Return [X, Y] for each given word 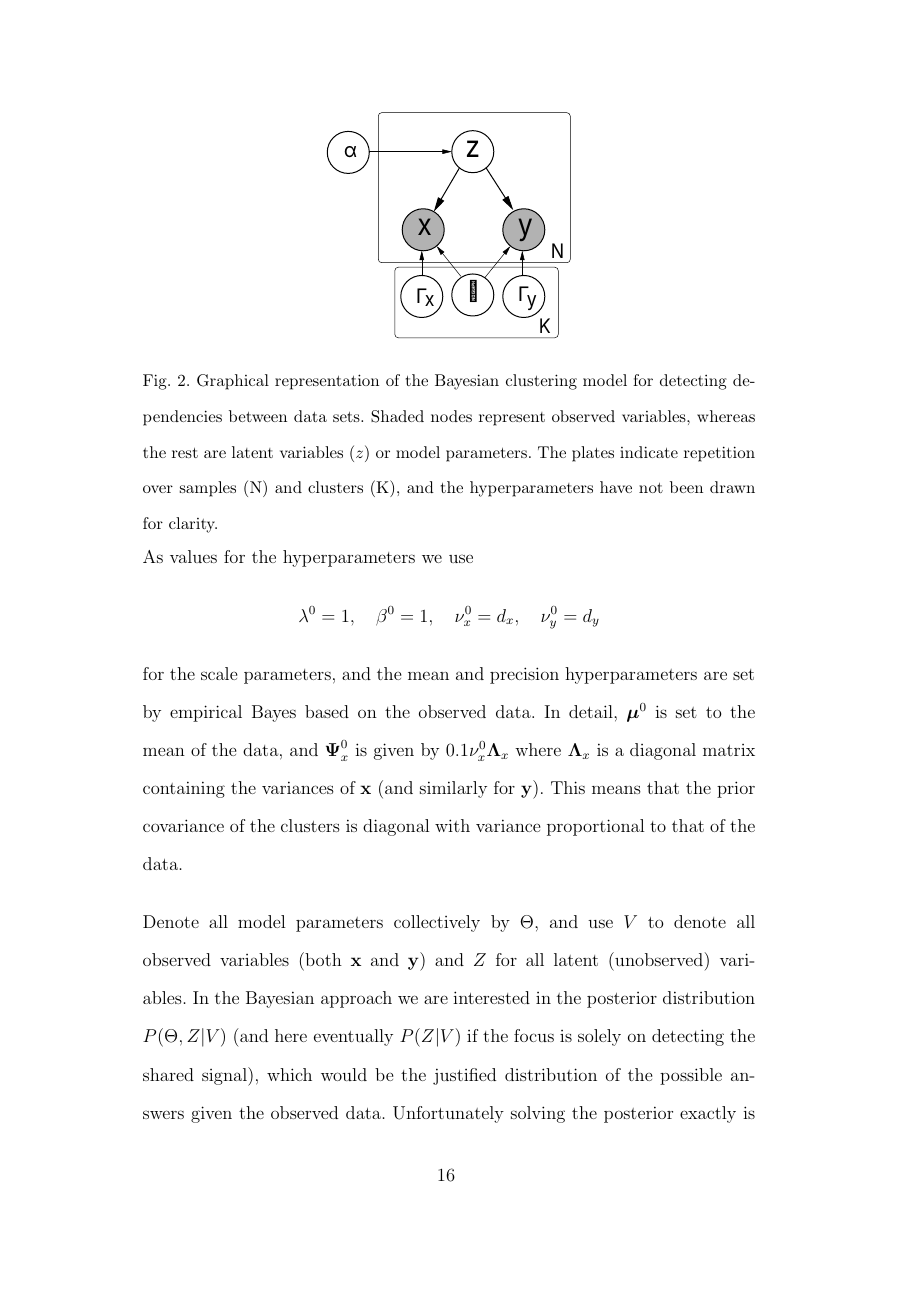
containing [184, 789]
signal [225, 1076]
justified [464, 1076]
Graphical [233, 382]
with [452, 825]
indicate [649, 452]
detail [592, 711]
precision [524, 675]
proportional [595, 827]
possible [691, 1076]
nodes [451, 416]
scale [219, 673]
